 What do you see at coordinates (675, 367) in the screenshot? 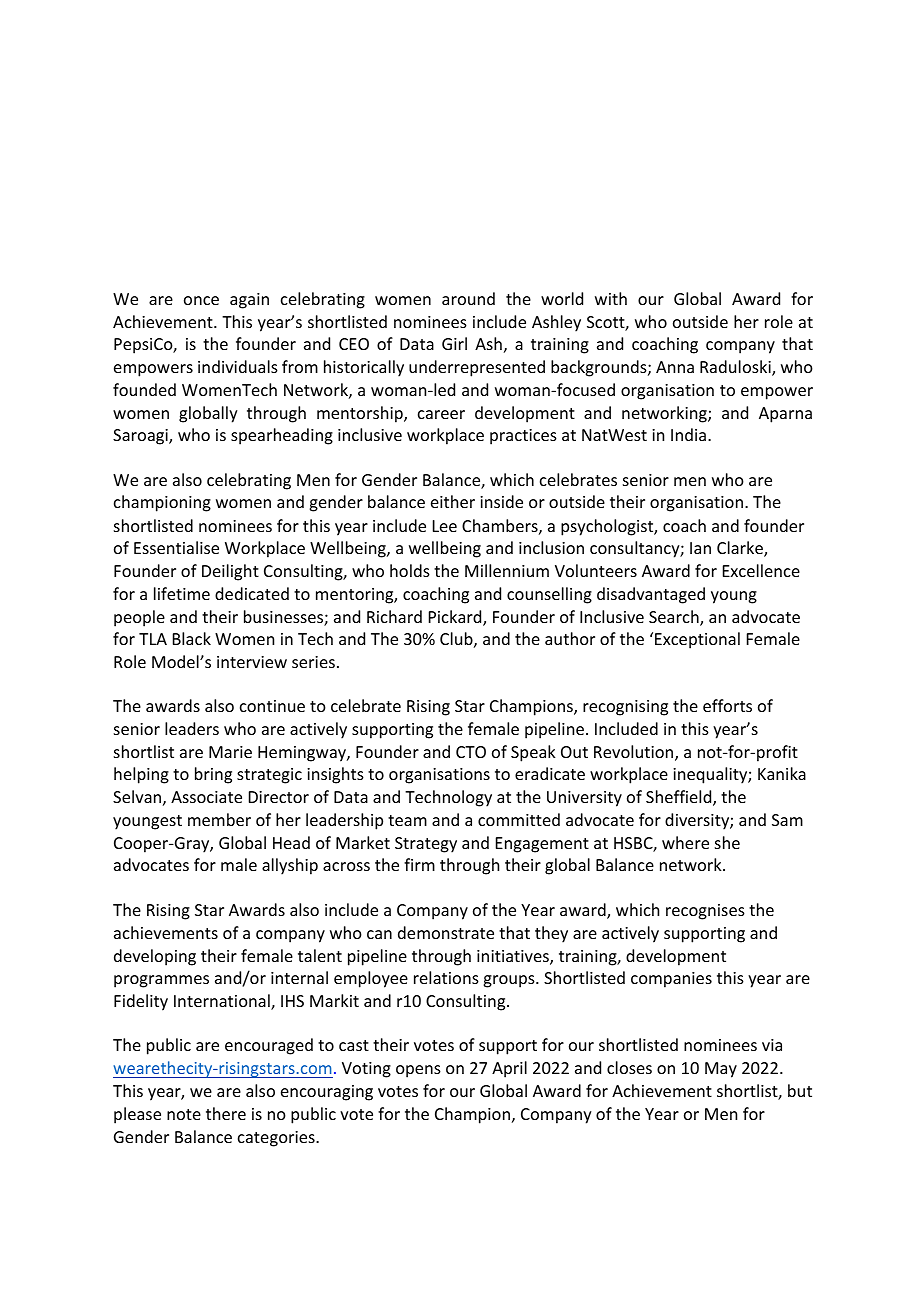
I see `Anna` at bounding box center [675, 367].
